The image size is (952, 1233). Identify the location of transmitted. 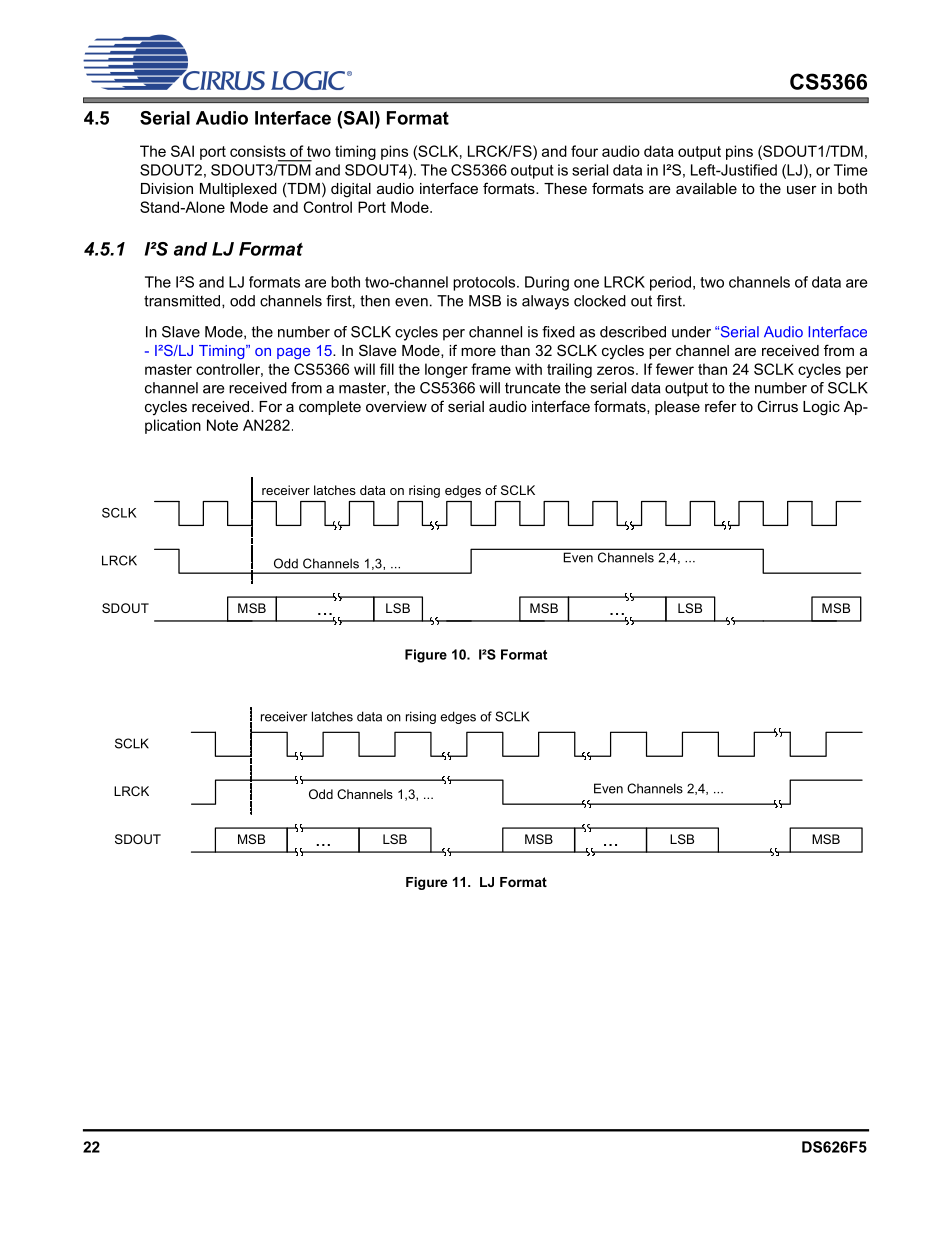
(183, 301).
